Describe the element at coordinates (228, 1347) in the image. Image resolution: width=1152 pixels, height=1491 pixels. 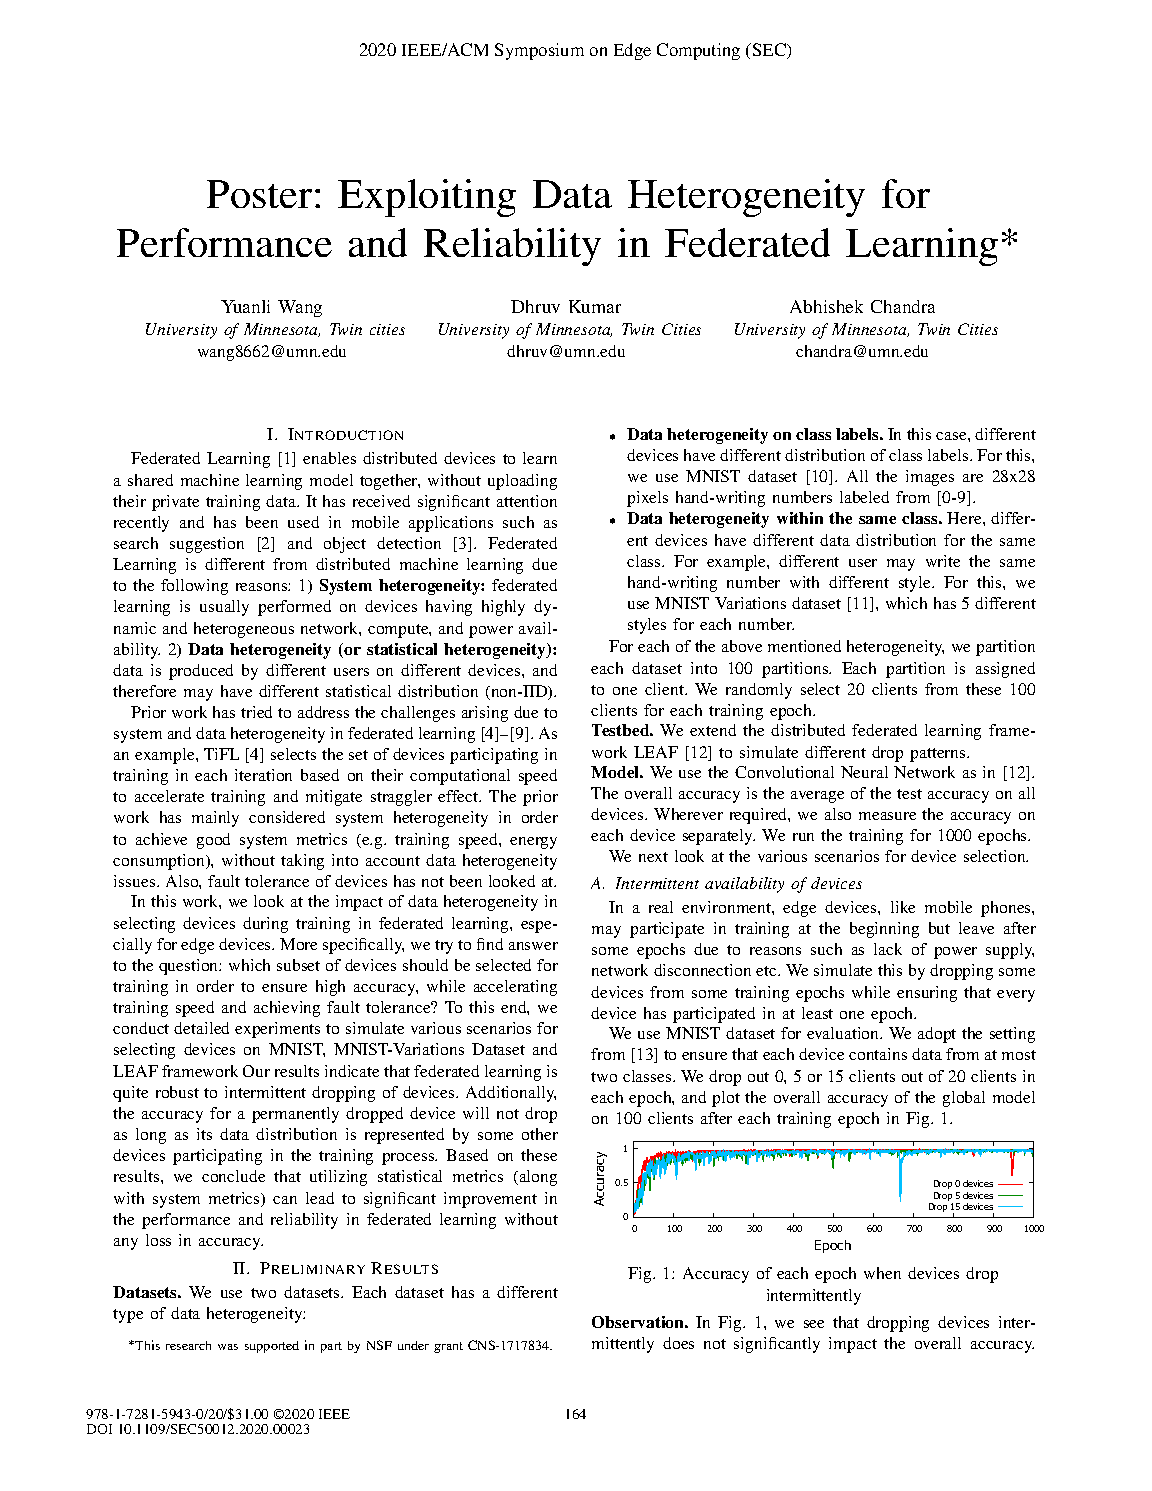
I see `was` at that location.
